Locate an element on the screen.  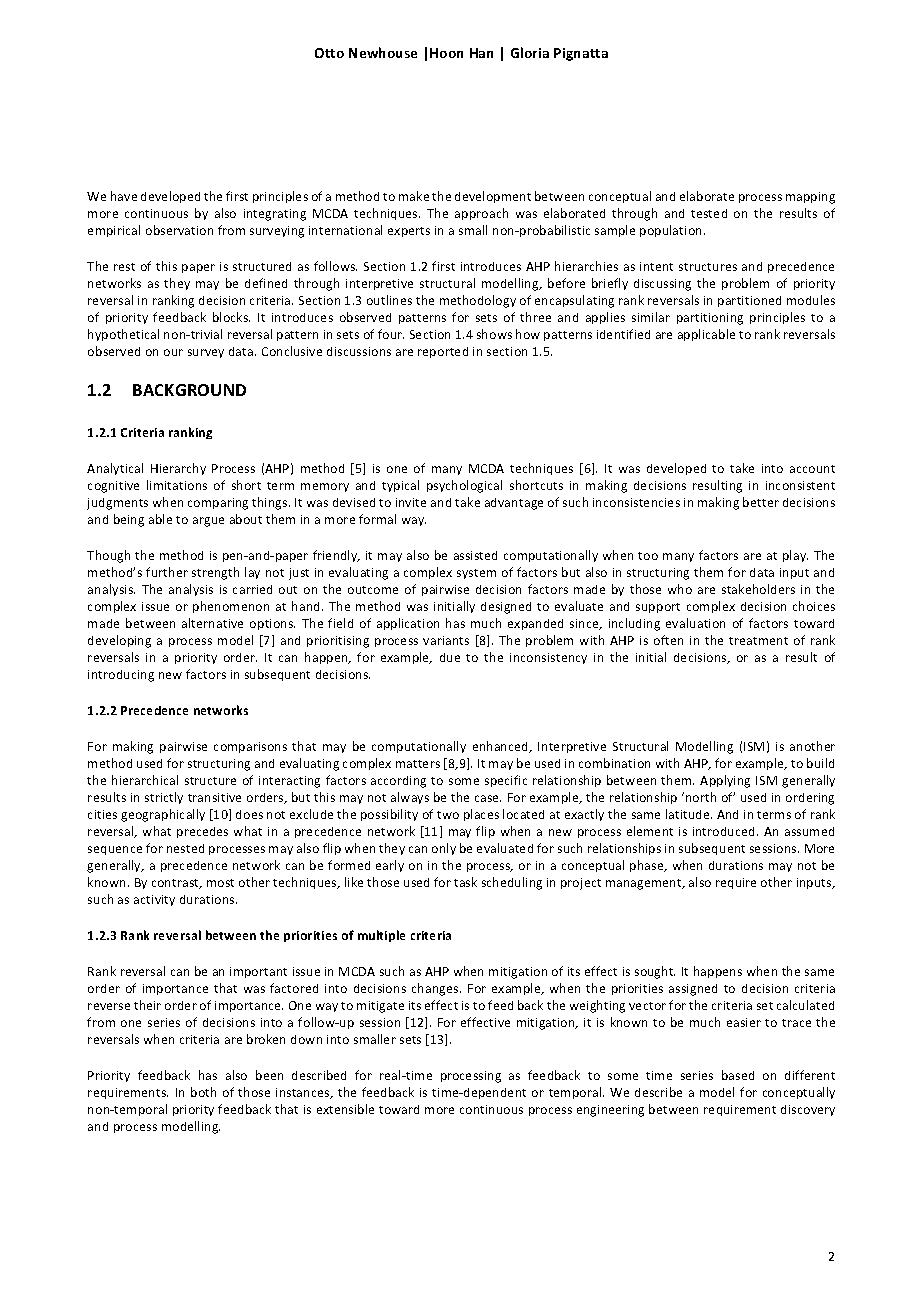
task is located at coordinates (465, 882).
